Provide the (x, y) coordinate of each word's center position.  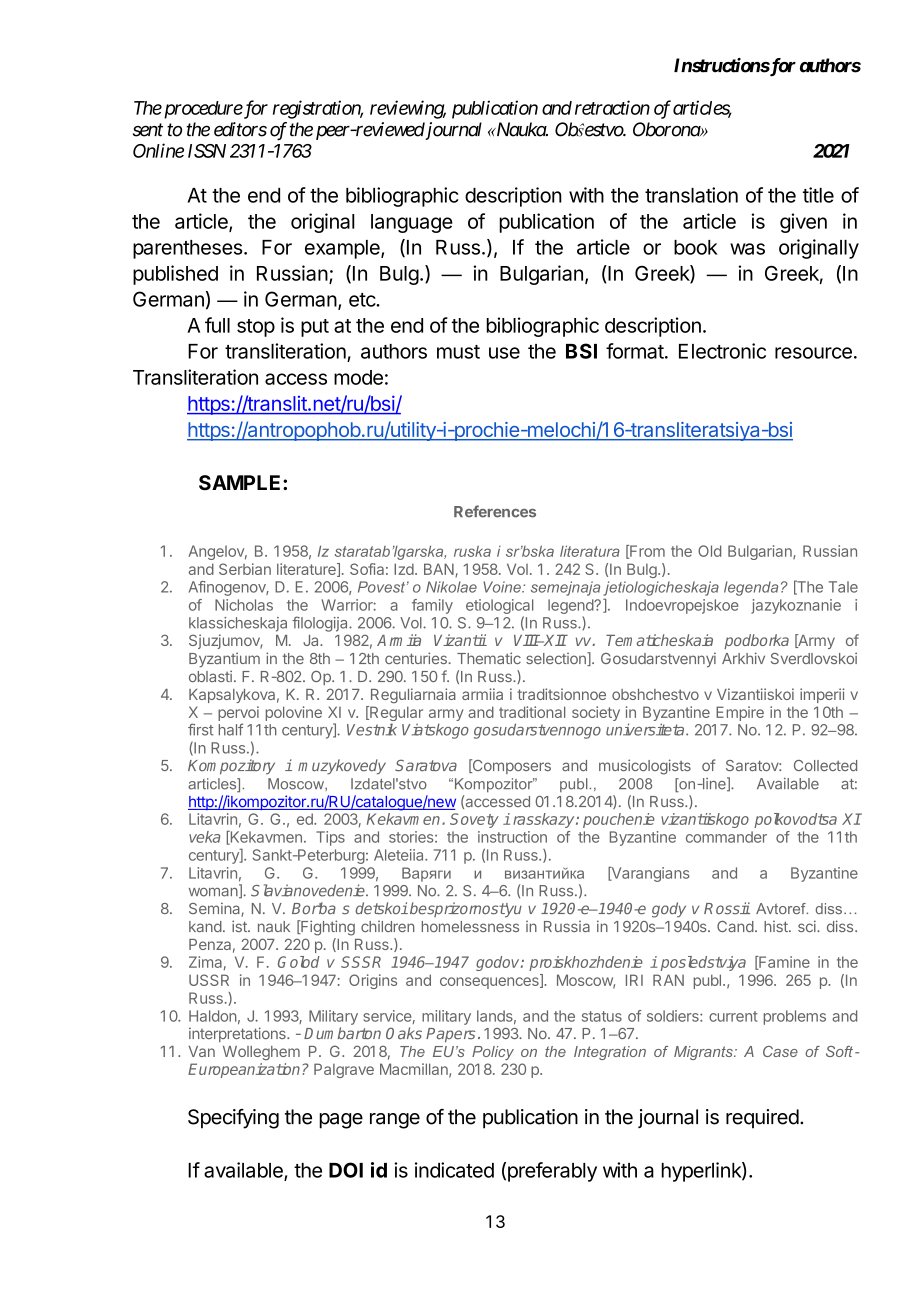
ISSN (207, 151)
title (818, 195)
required (762, 1119)
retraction (612, 107)
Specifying (233, 1119)
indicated (454, 1170)
